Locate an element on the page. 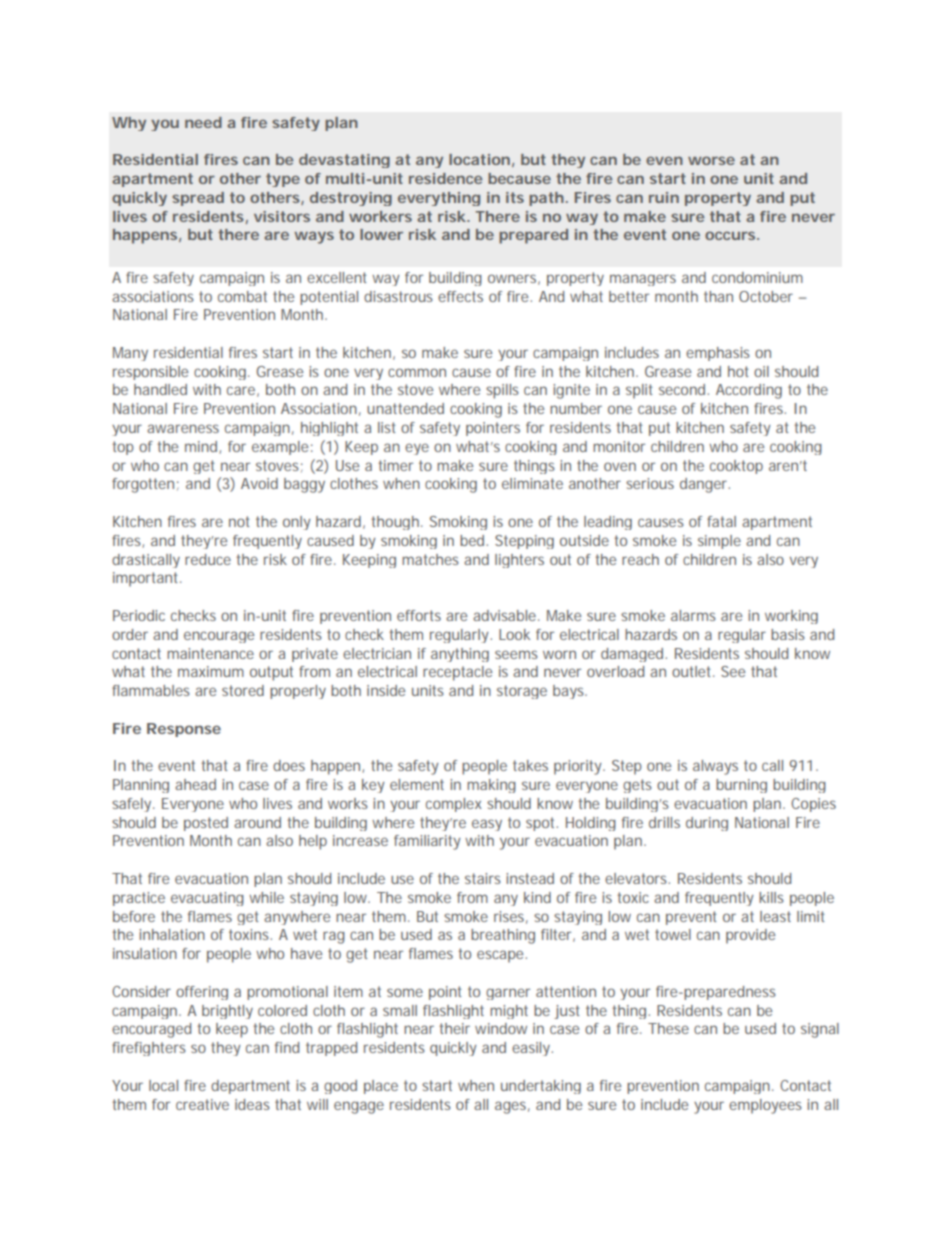 The width and height of the document is (952, 1233). making is located at coordinates (491, 786).
